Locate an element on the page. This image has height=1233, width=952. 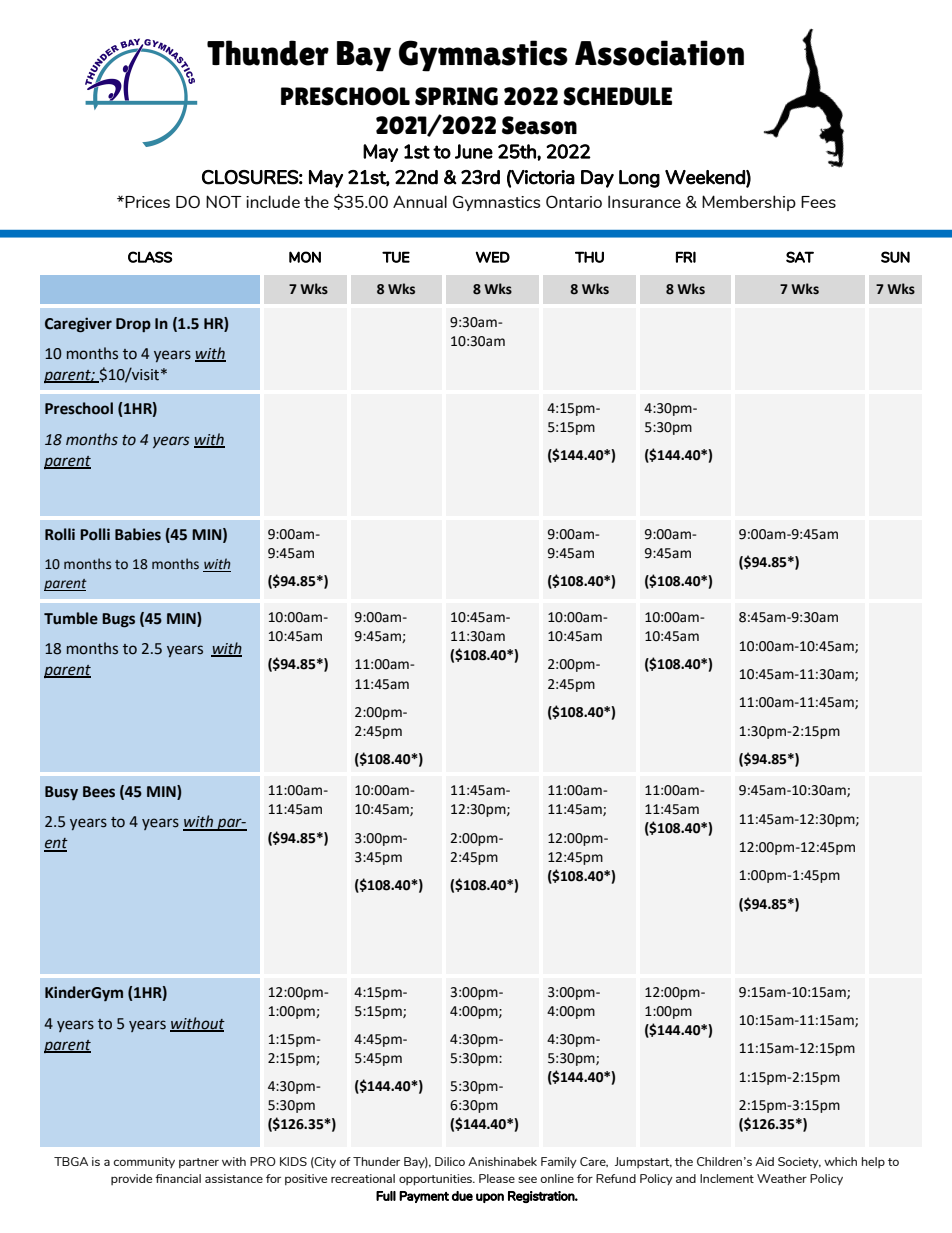
SUN is located at coordinates (895, 257).
